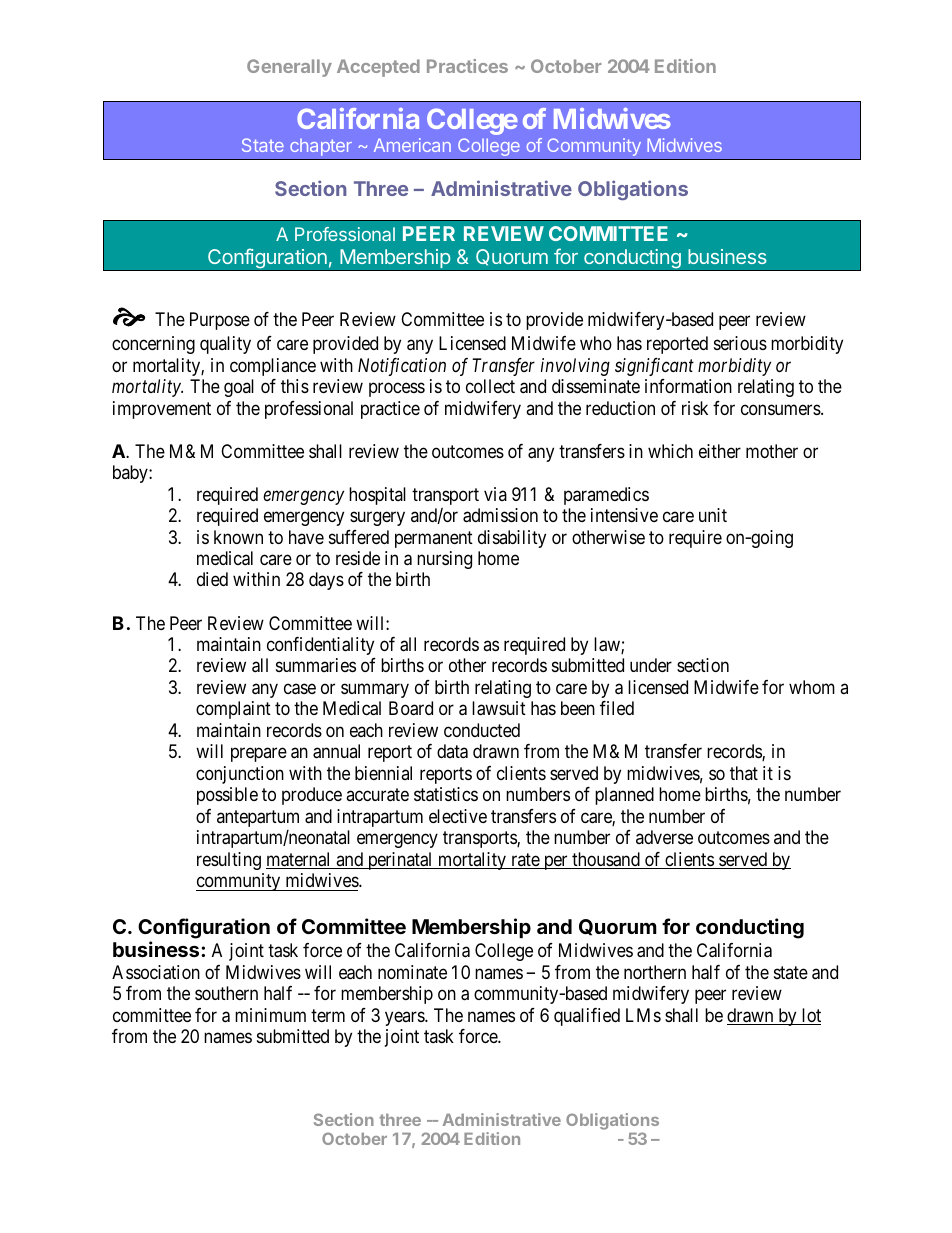 Image resolution: width=952 pixels, height=1233 pixels. What do you see at coordinates (740, 343) in the screenshot?
I see `serious` at bounding box center [740, 343].
